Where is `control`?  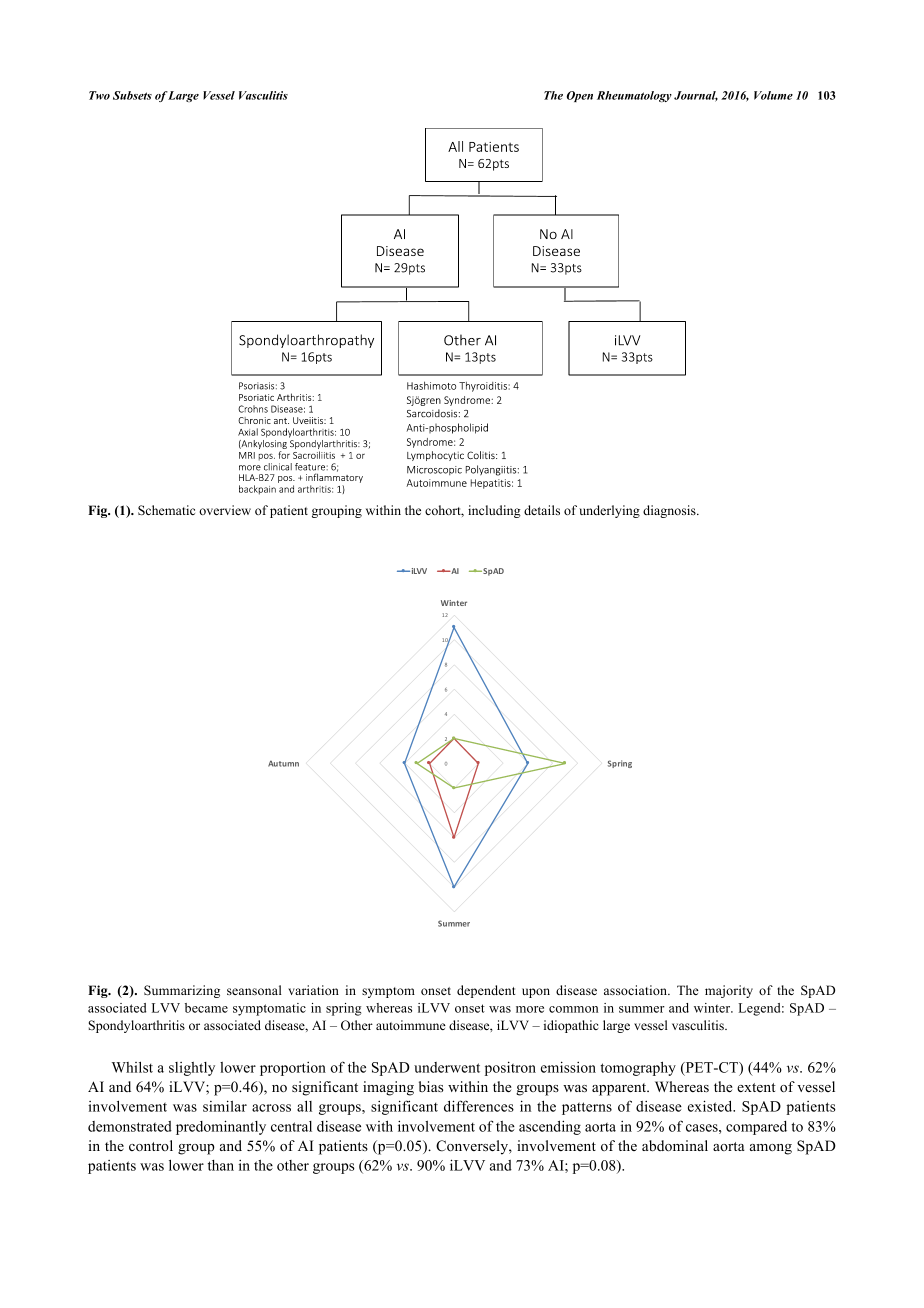
control is located at coordinates (151, 1145).
